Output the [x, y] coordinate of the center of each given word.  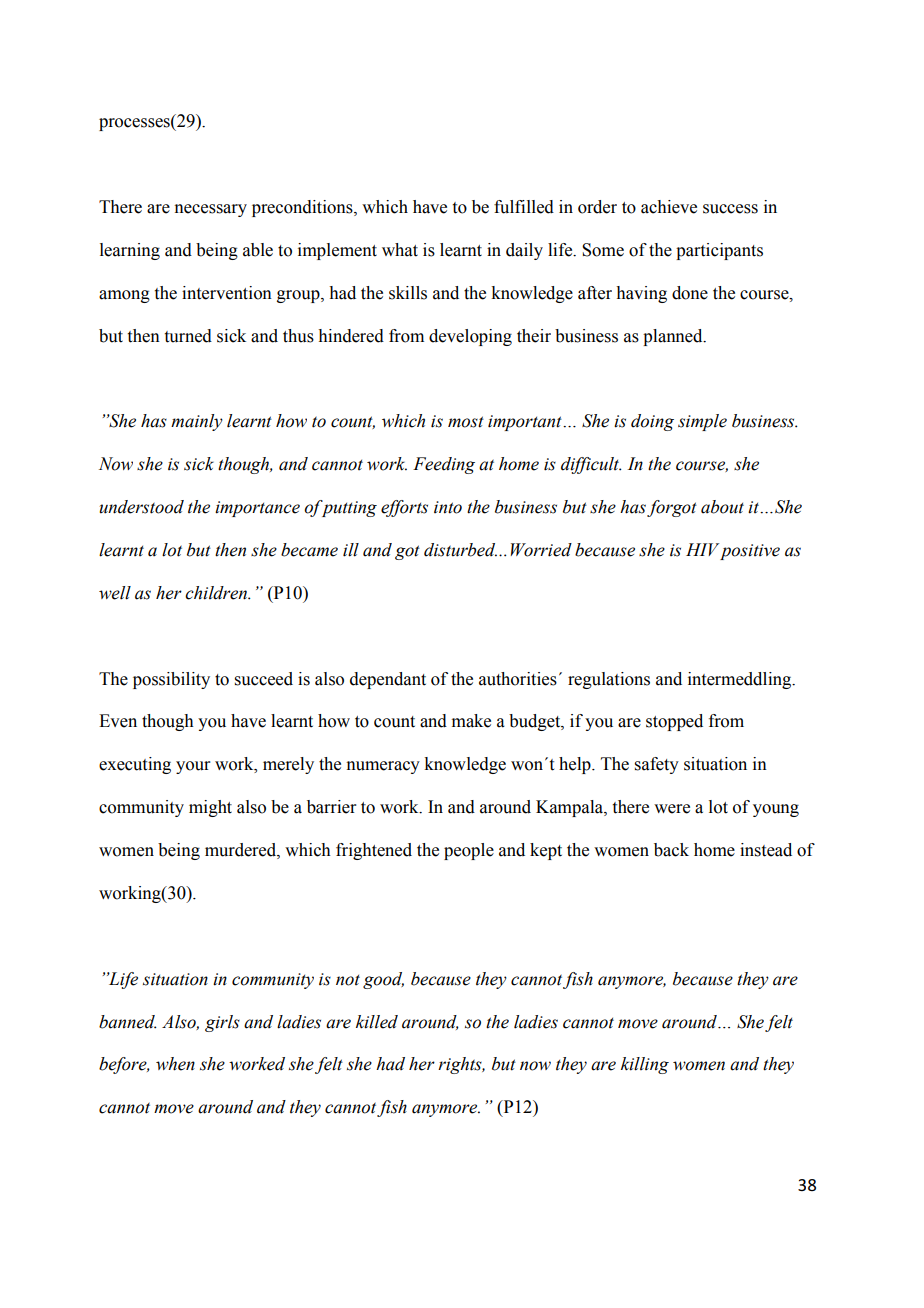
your [193, 767]
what [400, 250]
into [448, 507]
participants [719, 251]
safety [657, 765]
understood [141, 507]
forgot [672, 508]
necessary [210, 210]
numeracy [383, 767]
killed [377, 1022]
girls [222, 1023]
